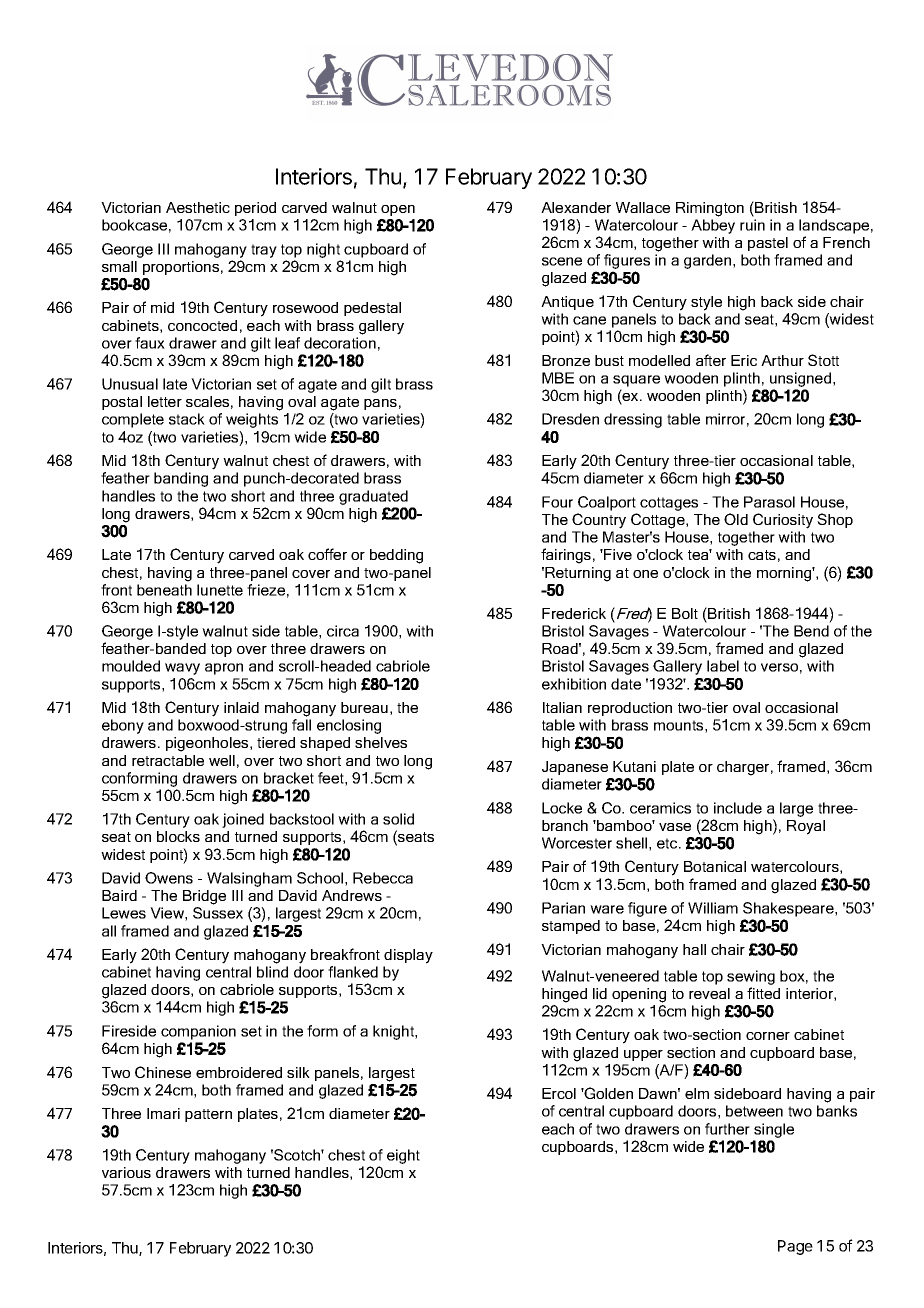 Image resolution: width=924 pixels, height=1308 pixels. What do you see at coordinates (298, 1072) in the screenshot?
I see `silk` at bounding box center [298, 1072].
